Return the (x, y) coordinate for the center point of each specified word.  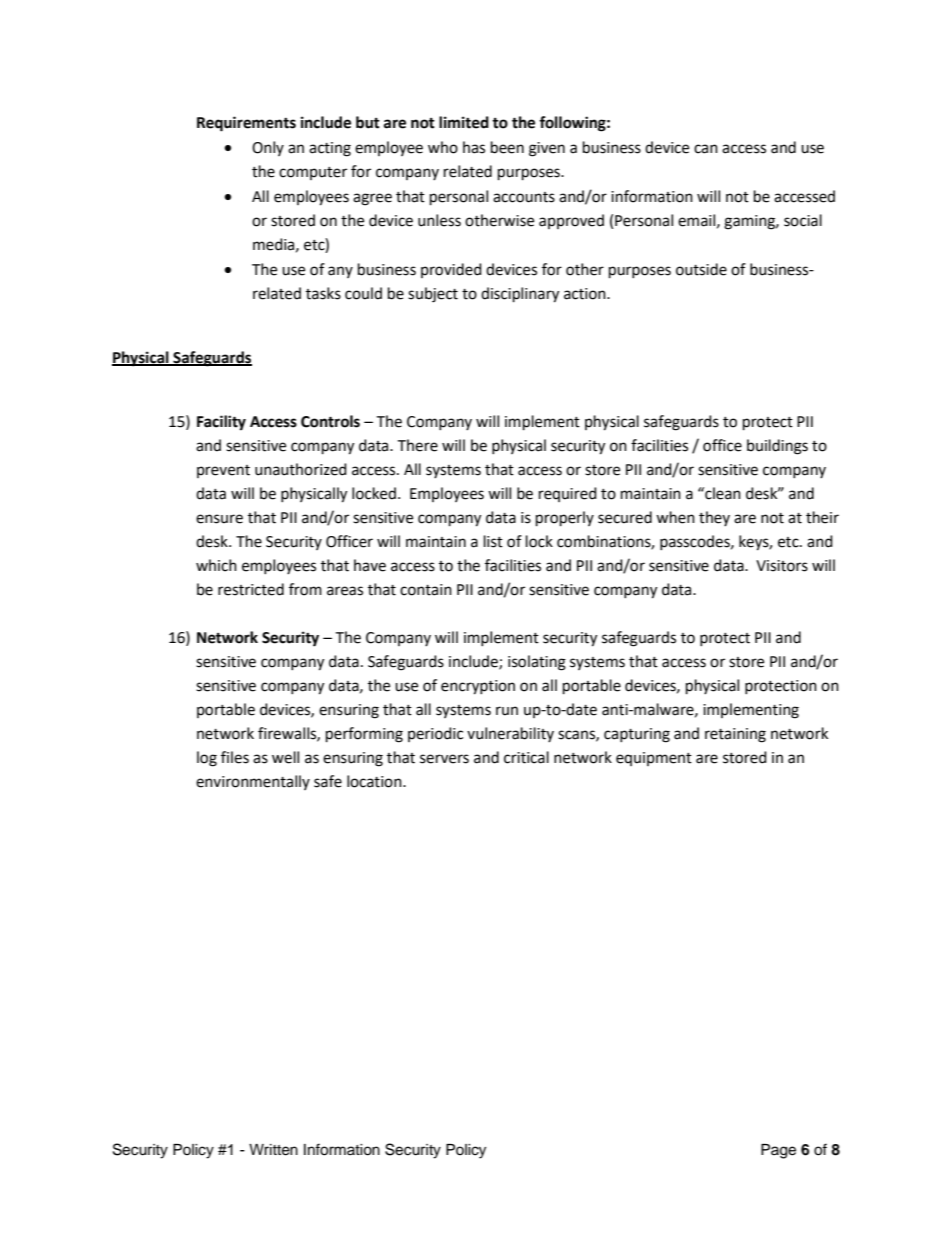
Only (268, 148)
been (507, 147)
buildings (777, 447)
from (305, 589)
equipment (654, 759)
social (803, 220)
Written (273, 1150)
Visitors (782, 566)
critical (526, 757)
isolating (537, 663)
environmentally (253, 782)
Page (778, 1151)
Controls (330, 421)
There (417, 445)
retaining (735, 735)
